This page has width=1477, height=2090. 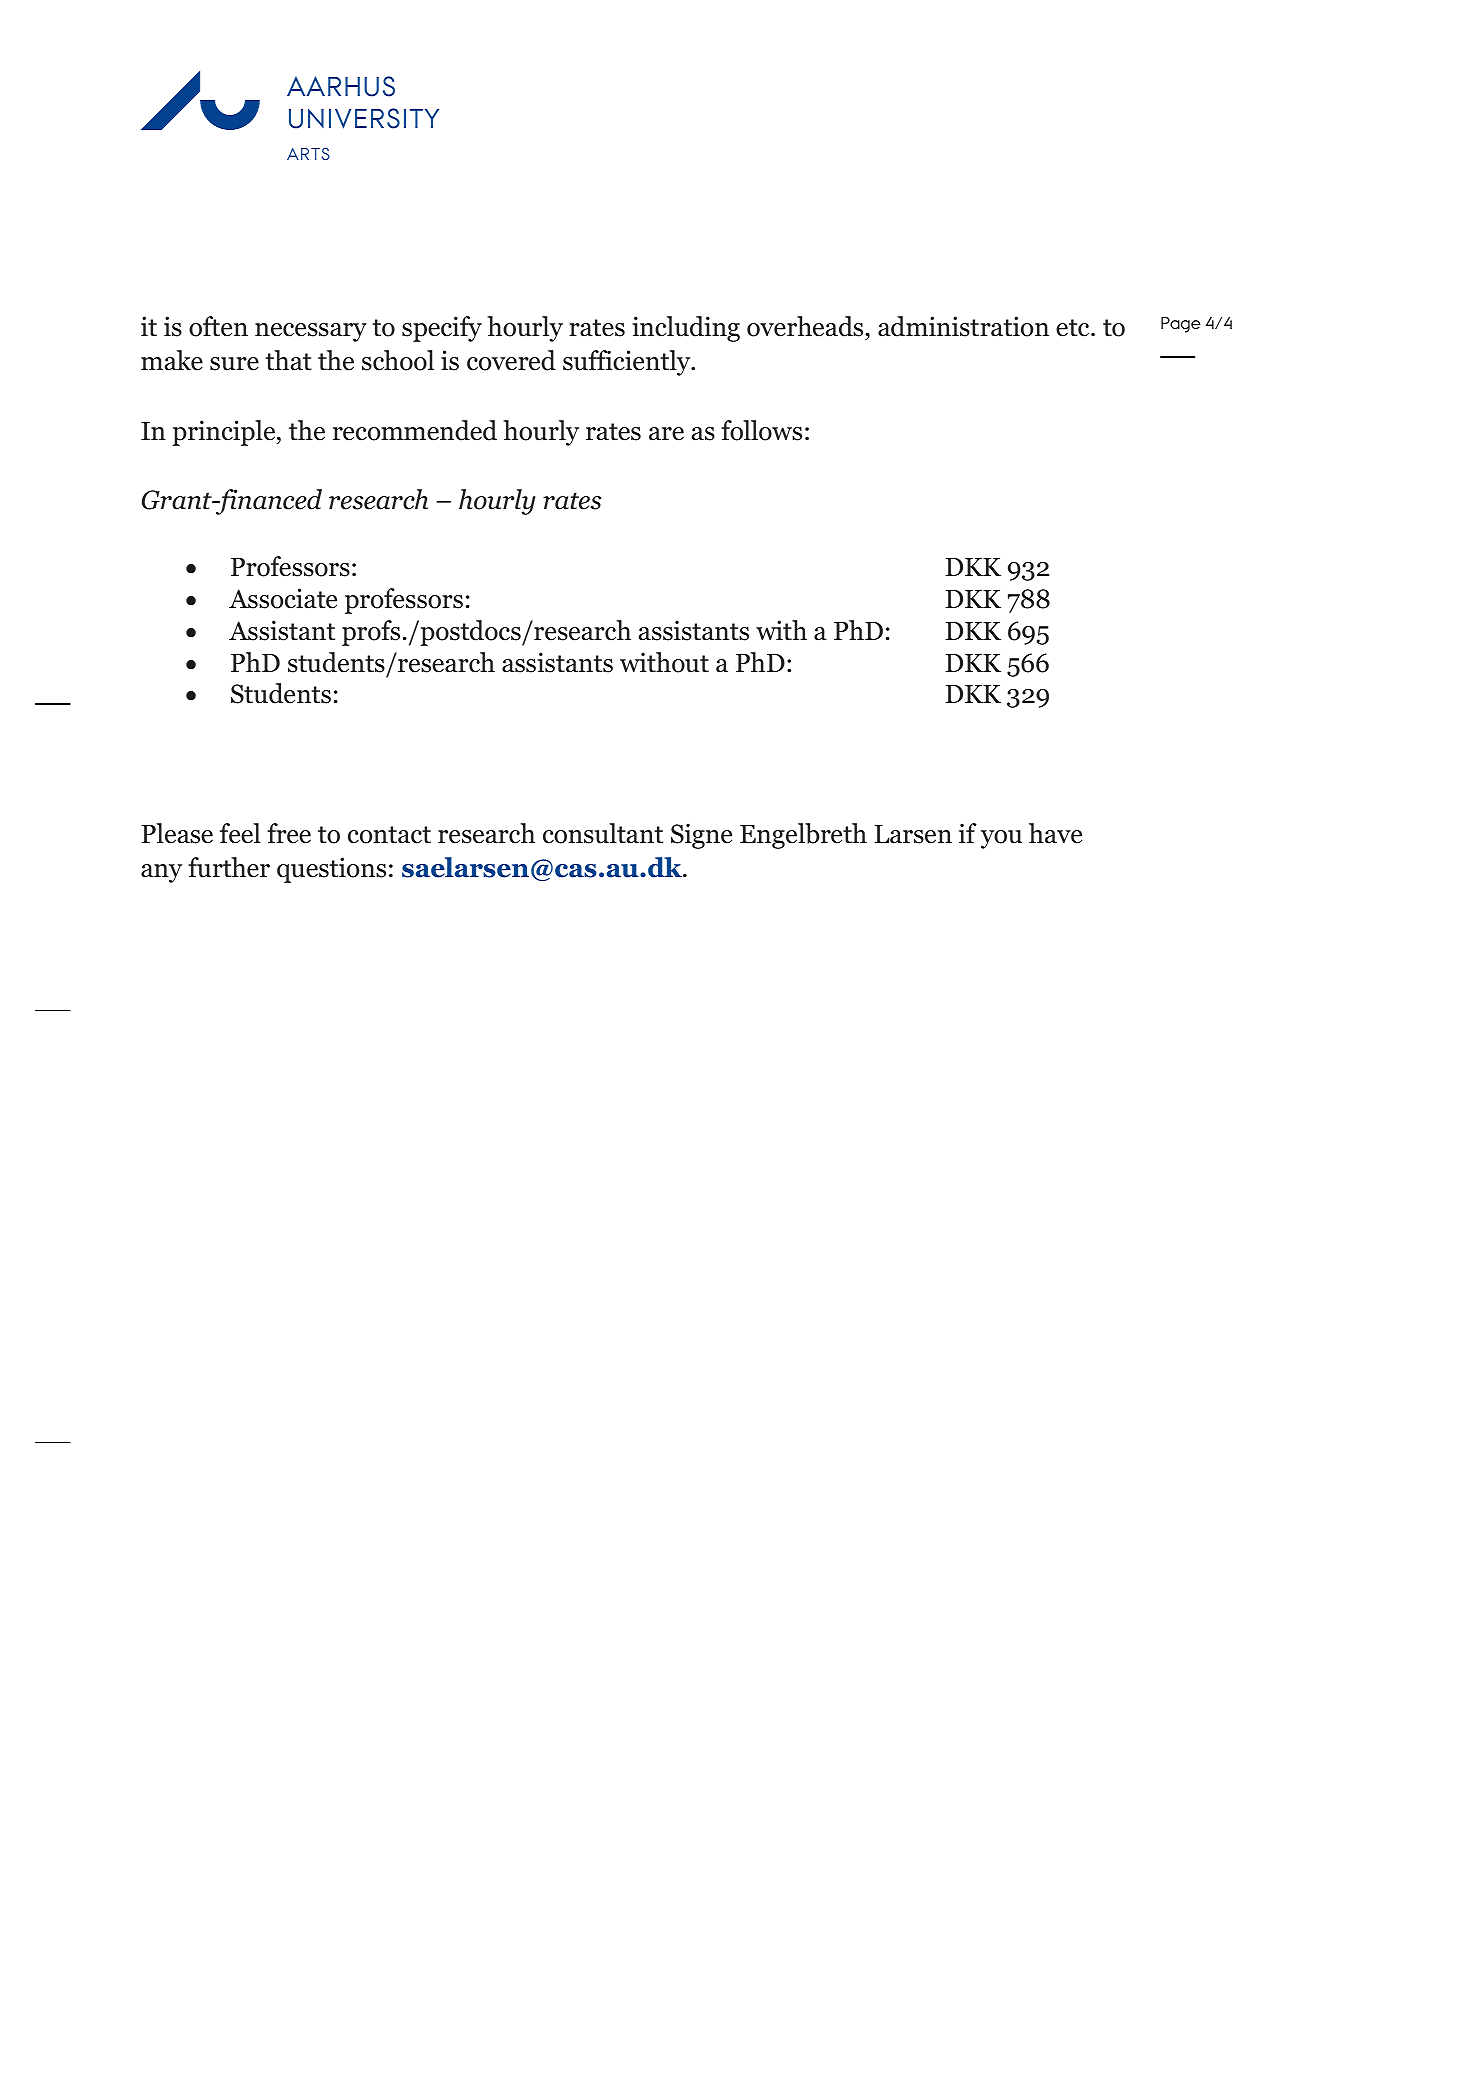 What do you see at coordinates (1074, 328) in the page?
I see `etc` at bounding box center [1074, 328].
